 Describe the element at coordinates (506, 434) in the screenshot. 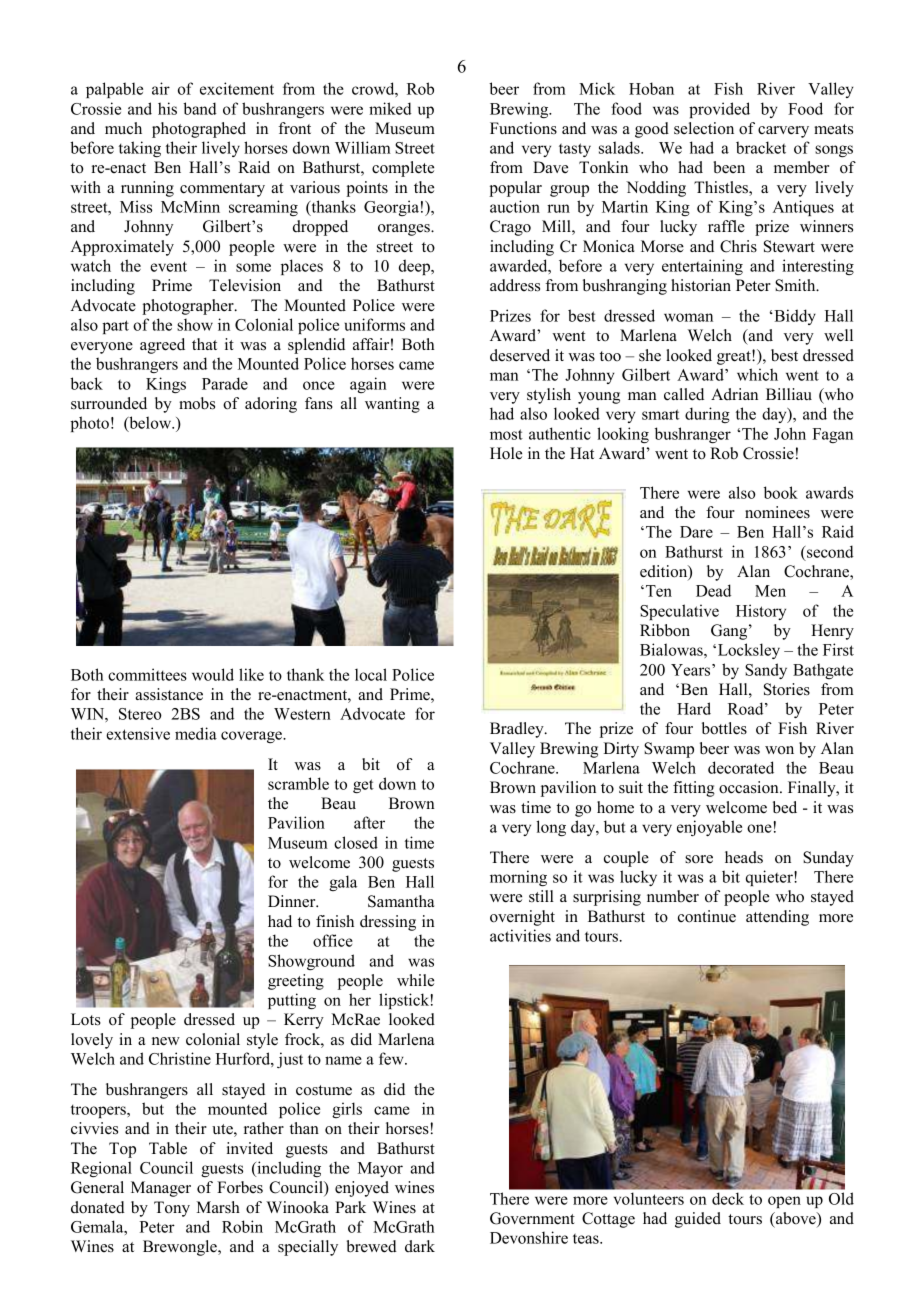

I see `most` at that location.
